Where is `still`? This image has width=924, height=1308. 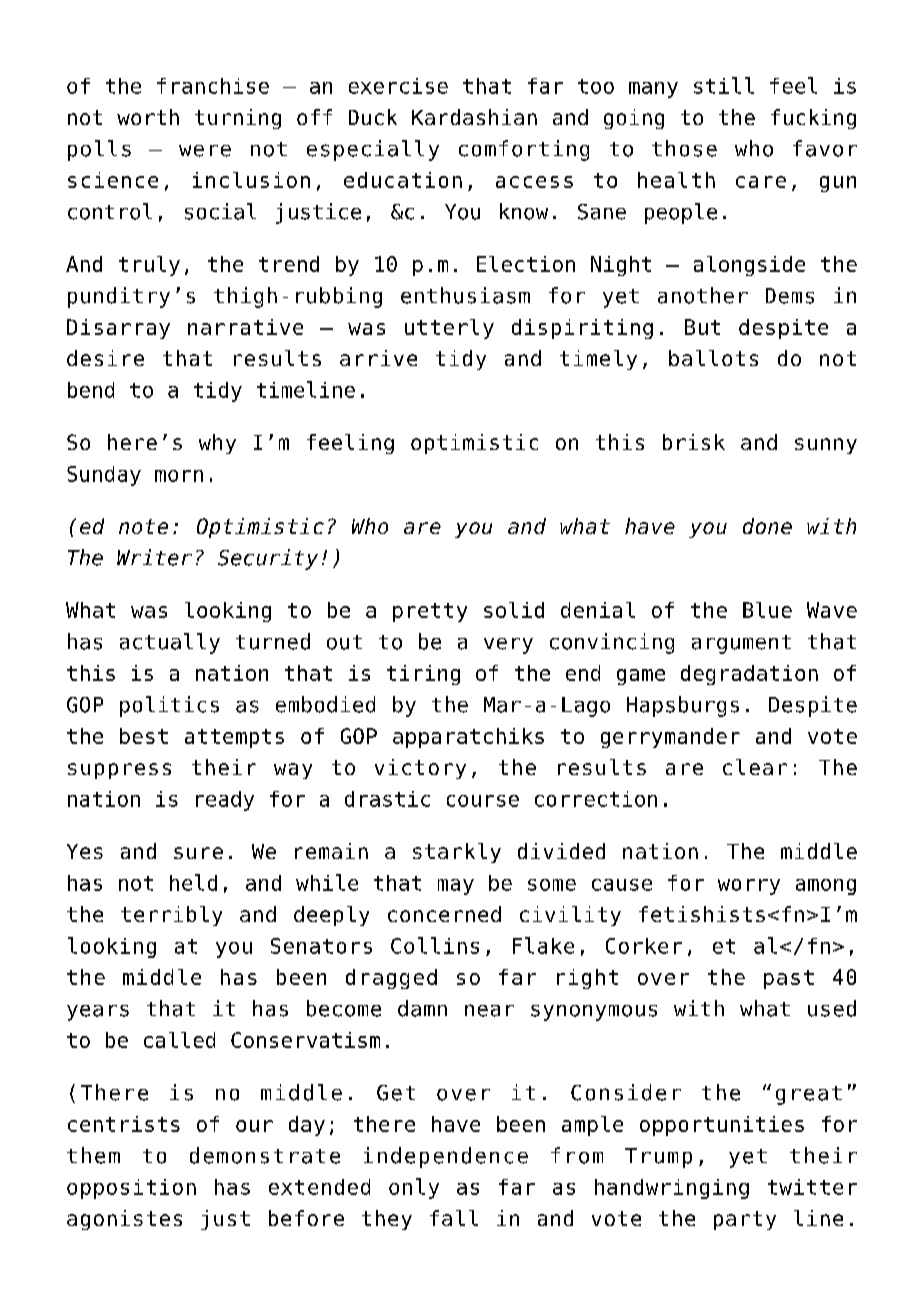
still is located at coordinates (724, 85).
